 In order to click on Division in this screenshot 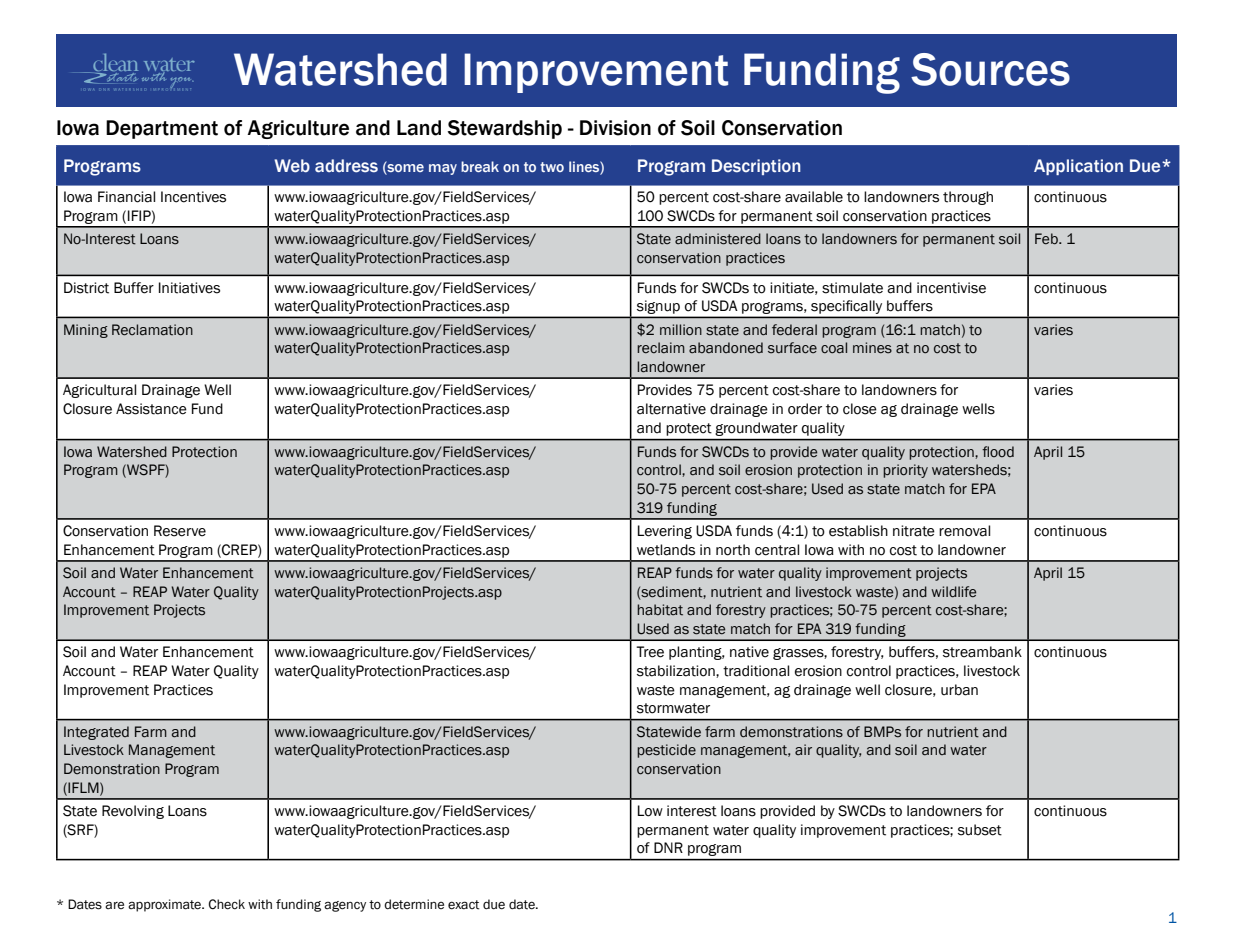, I will do `click(615, 128)`.
